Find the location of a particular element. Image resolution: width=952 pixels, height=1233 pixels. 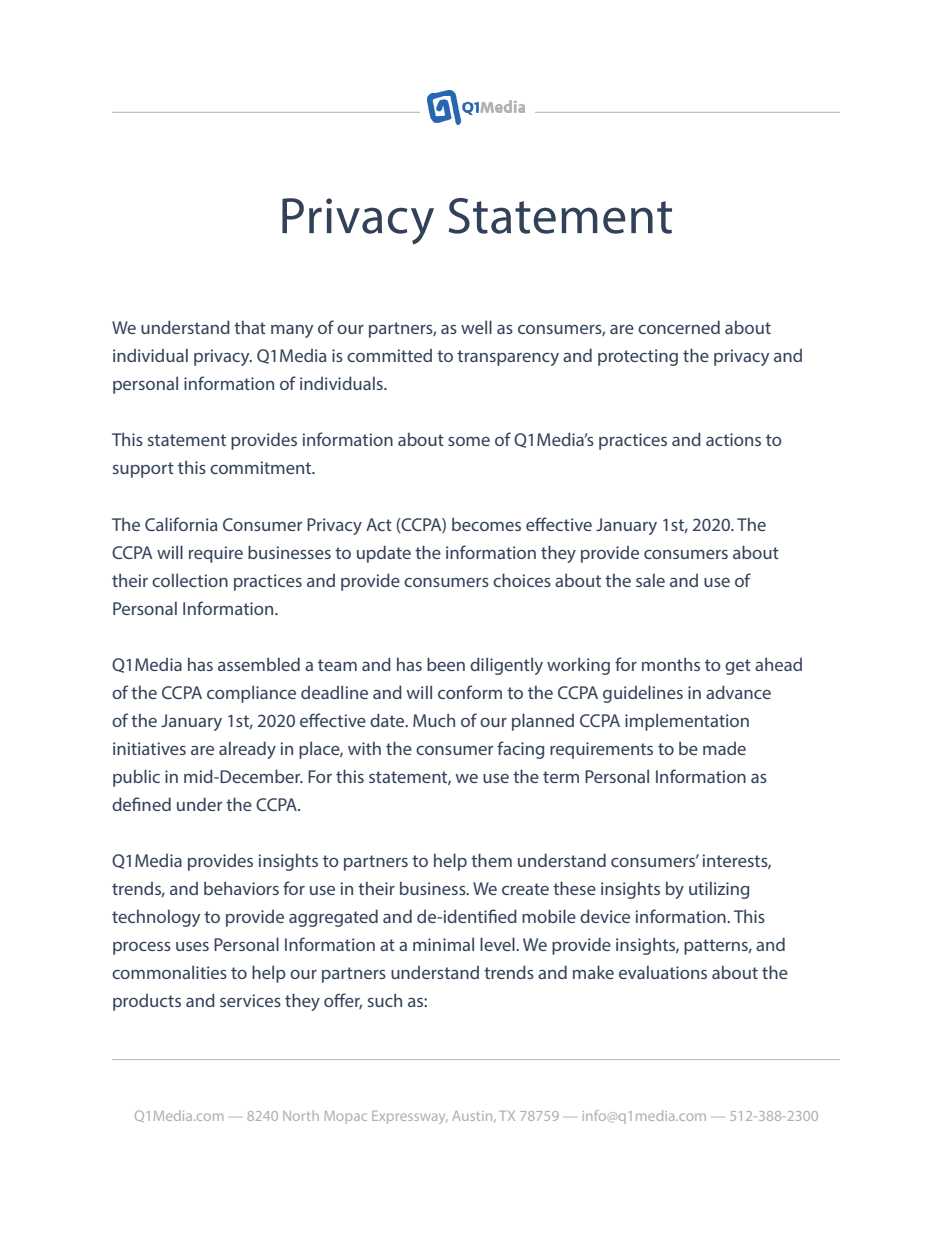

facing is located at coordinates (520, 750).
